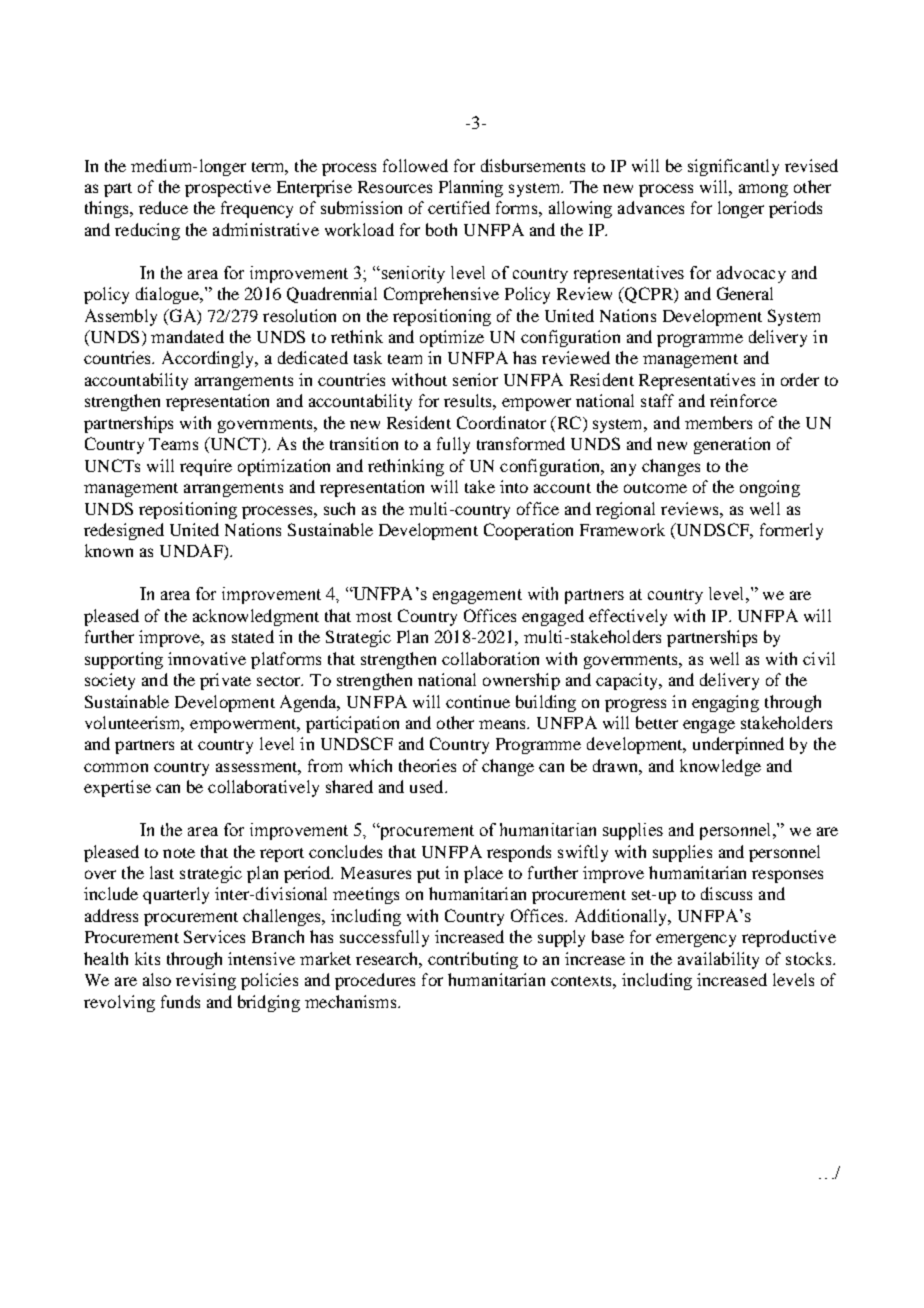  Describe the element at coordinates (473, 960) in the page. I see `contributing` at that location.
